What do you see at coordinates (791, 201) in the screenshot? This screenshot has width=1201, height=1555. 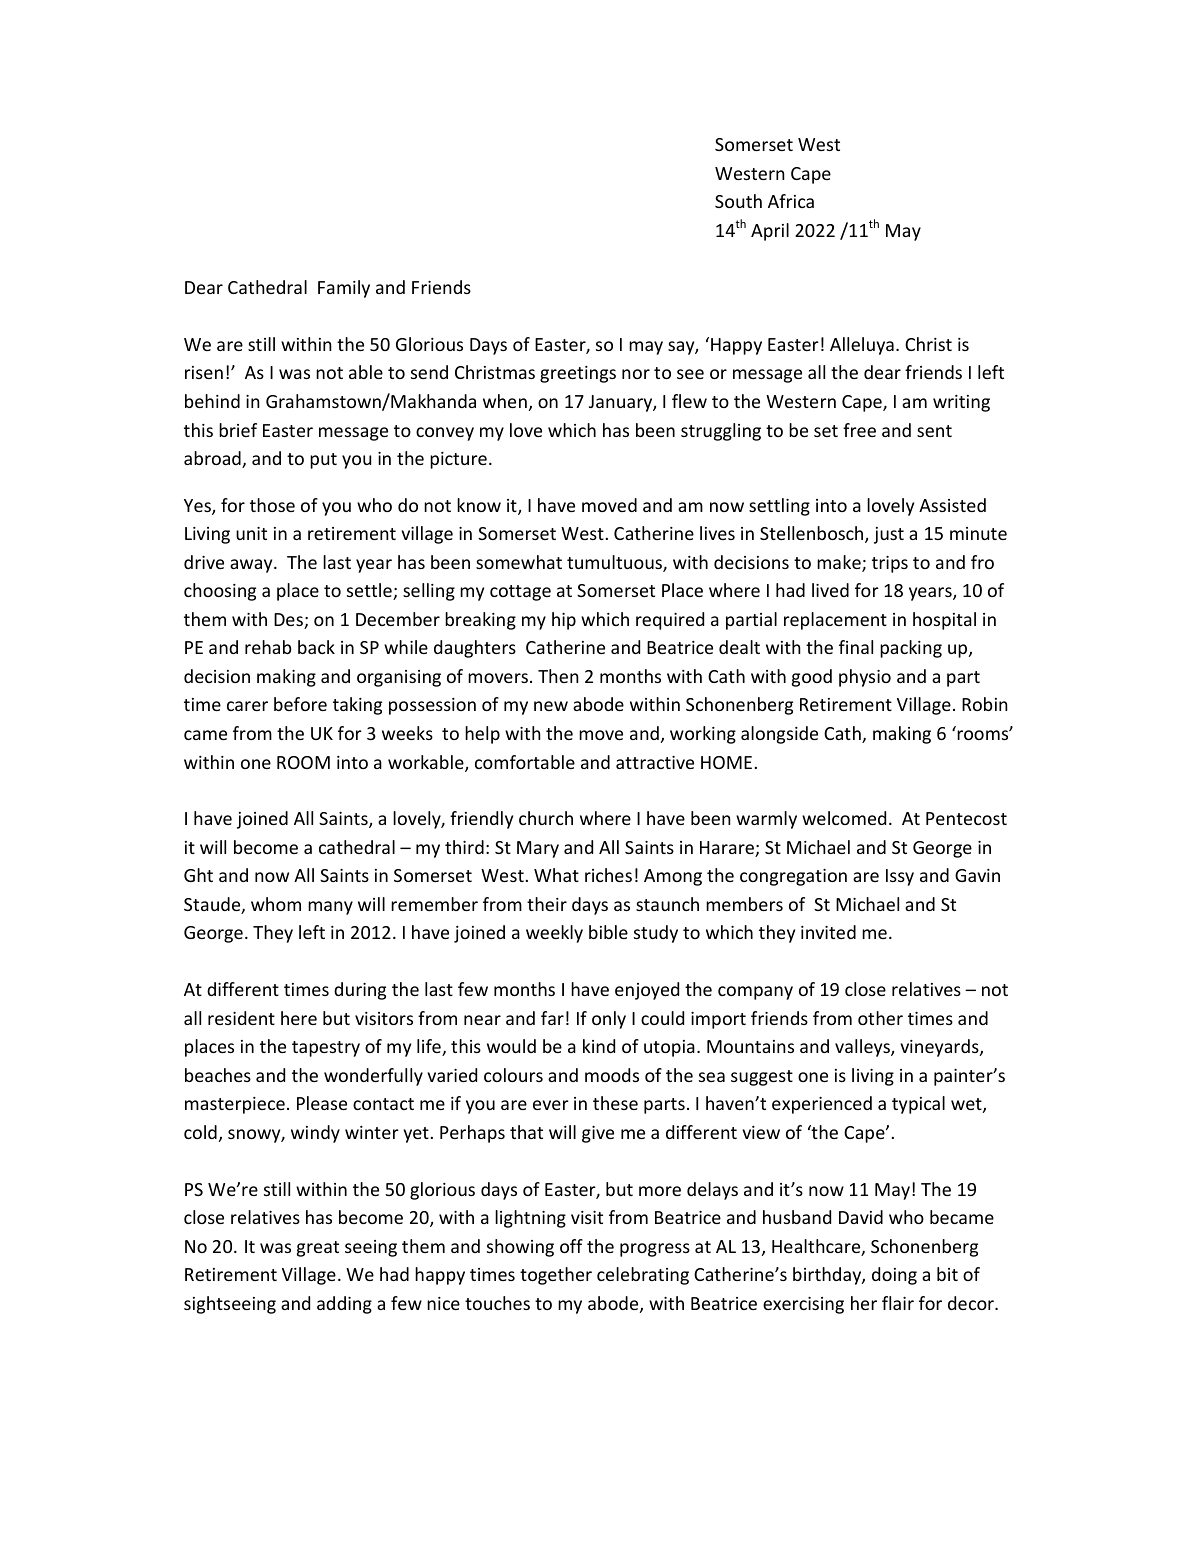 I see `Africa` at bounding box center [791, 201].
